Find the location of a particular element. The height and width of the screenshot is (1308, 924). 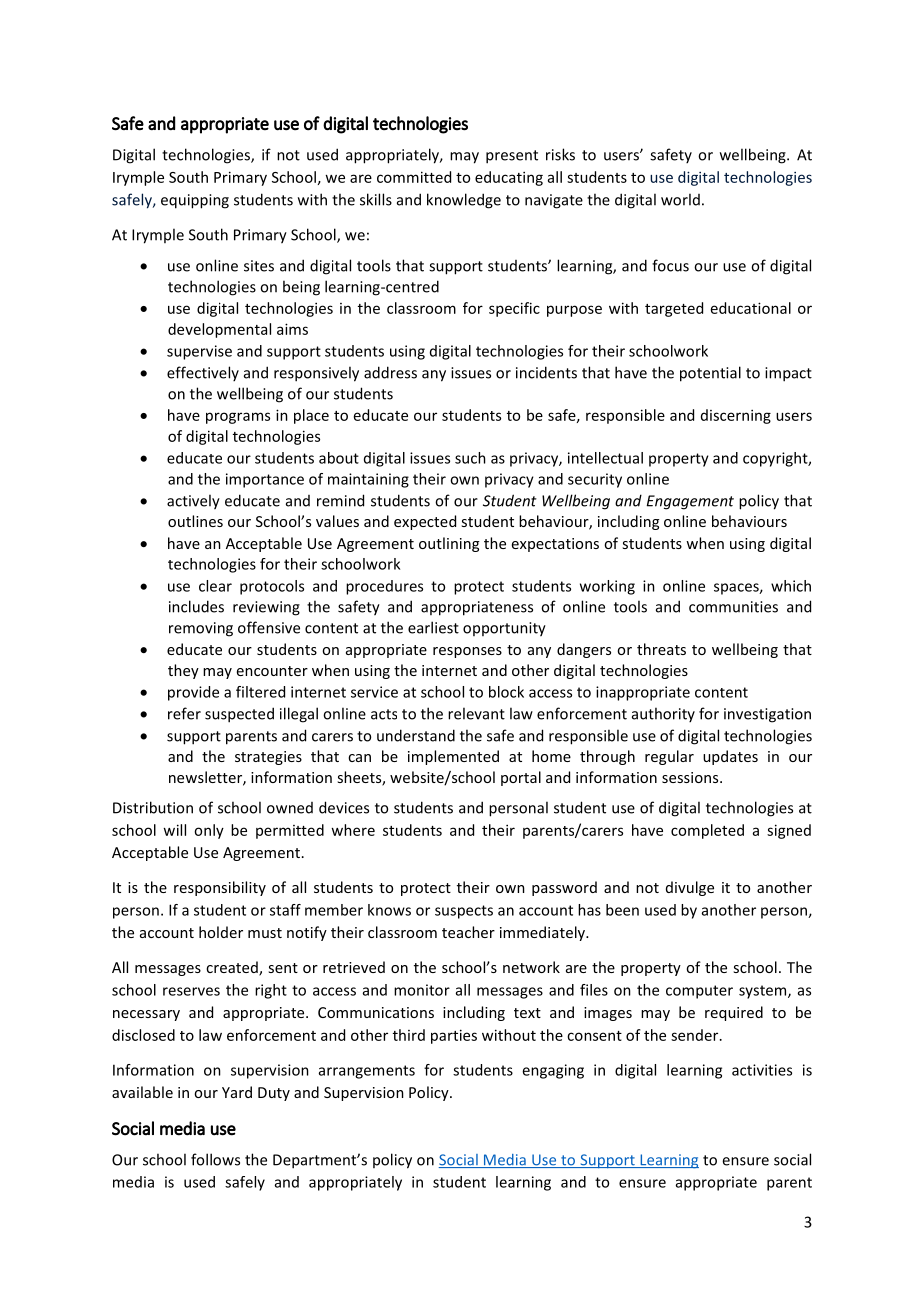

follows is located at coordinates (215, 1159).
